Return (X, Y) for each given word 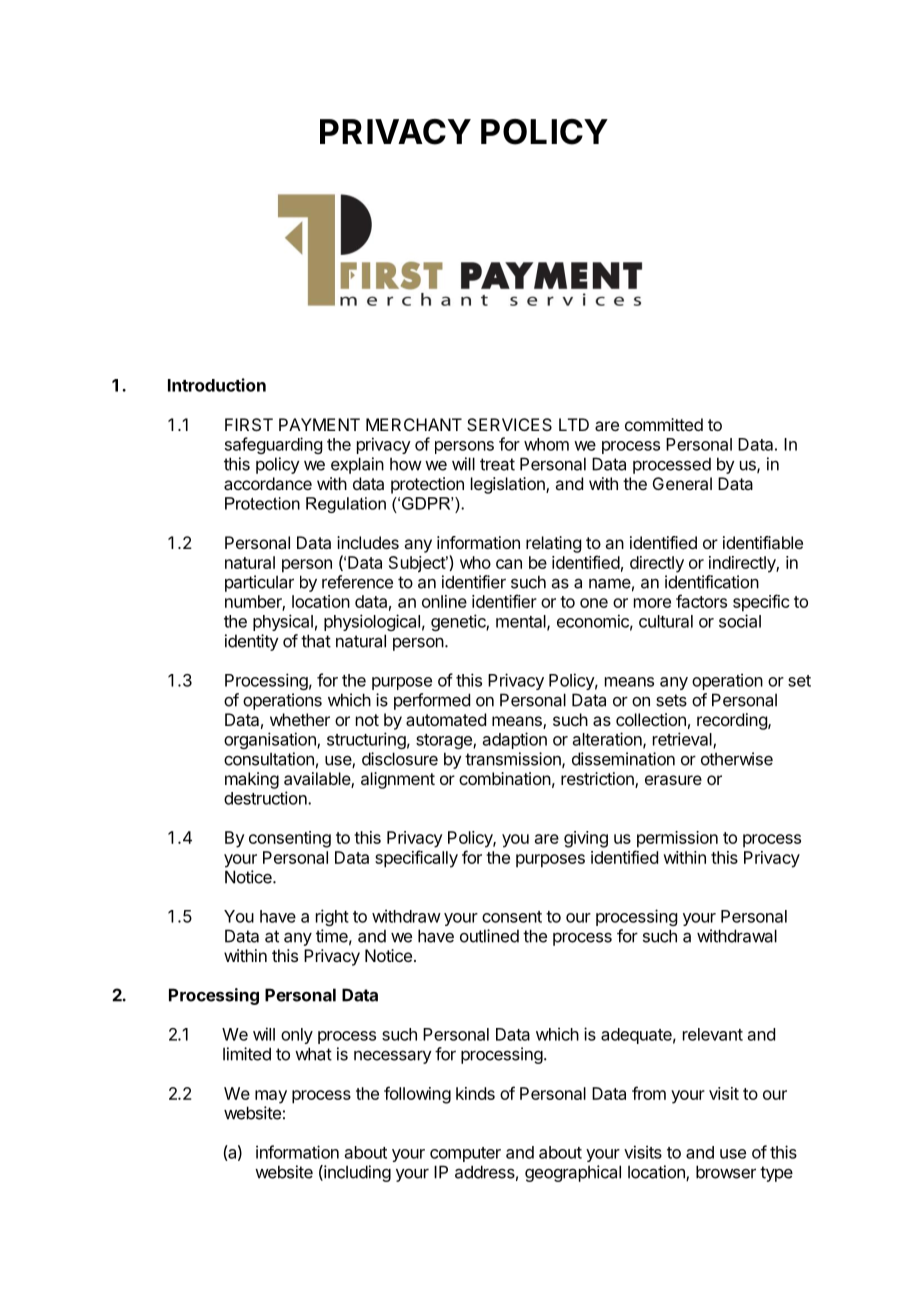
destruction (266, 798)
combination (505, 778)
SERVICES (509, 424)
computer (465, 1154)
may (271, 1097)
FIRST (249, 424)
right (332, 917)
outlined (489, 936)
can (509, 564)
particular (259, 583)
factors (701, 601)
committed (664, 424)
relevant (713, 1034)
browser (726, 1172)
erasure (673, 780)
